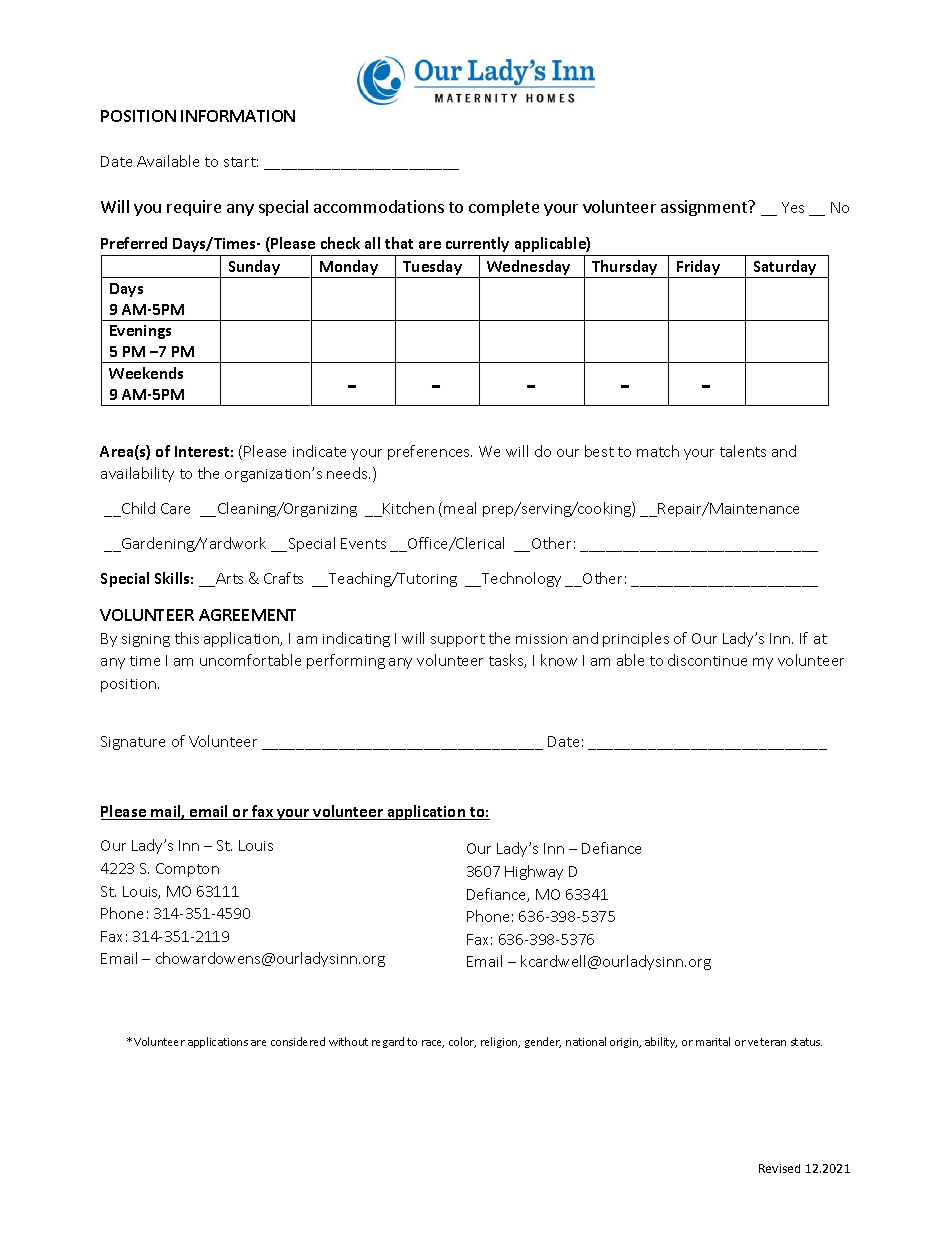 This screenshot has width=952, height=1233. What do you see at coordinates (460, 508) in the screenshot?
I see `meal` at bounding box center [460, 508].
